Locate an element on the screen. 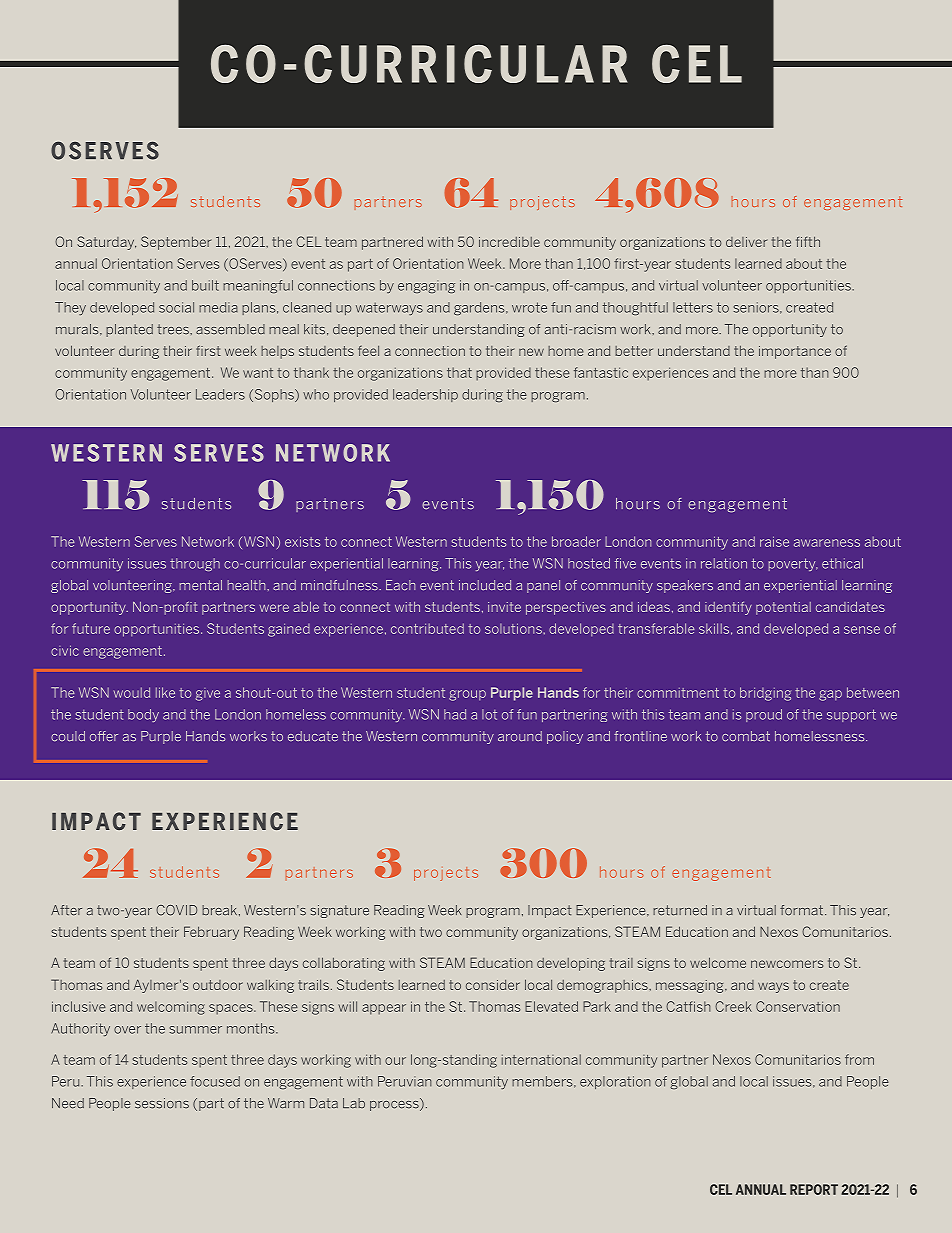 The height and width of the screenshot is (1233, 952). body is located at coordinates (143, 715).
